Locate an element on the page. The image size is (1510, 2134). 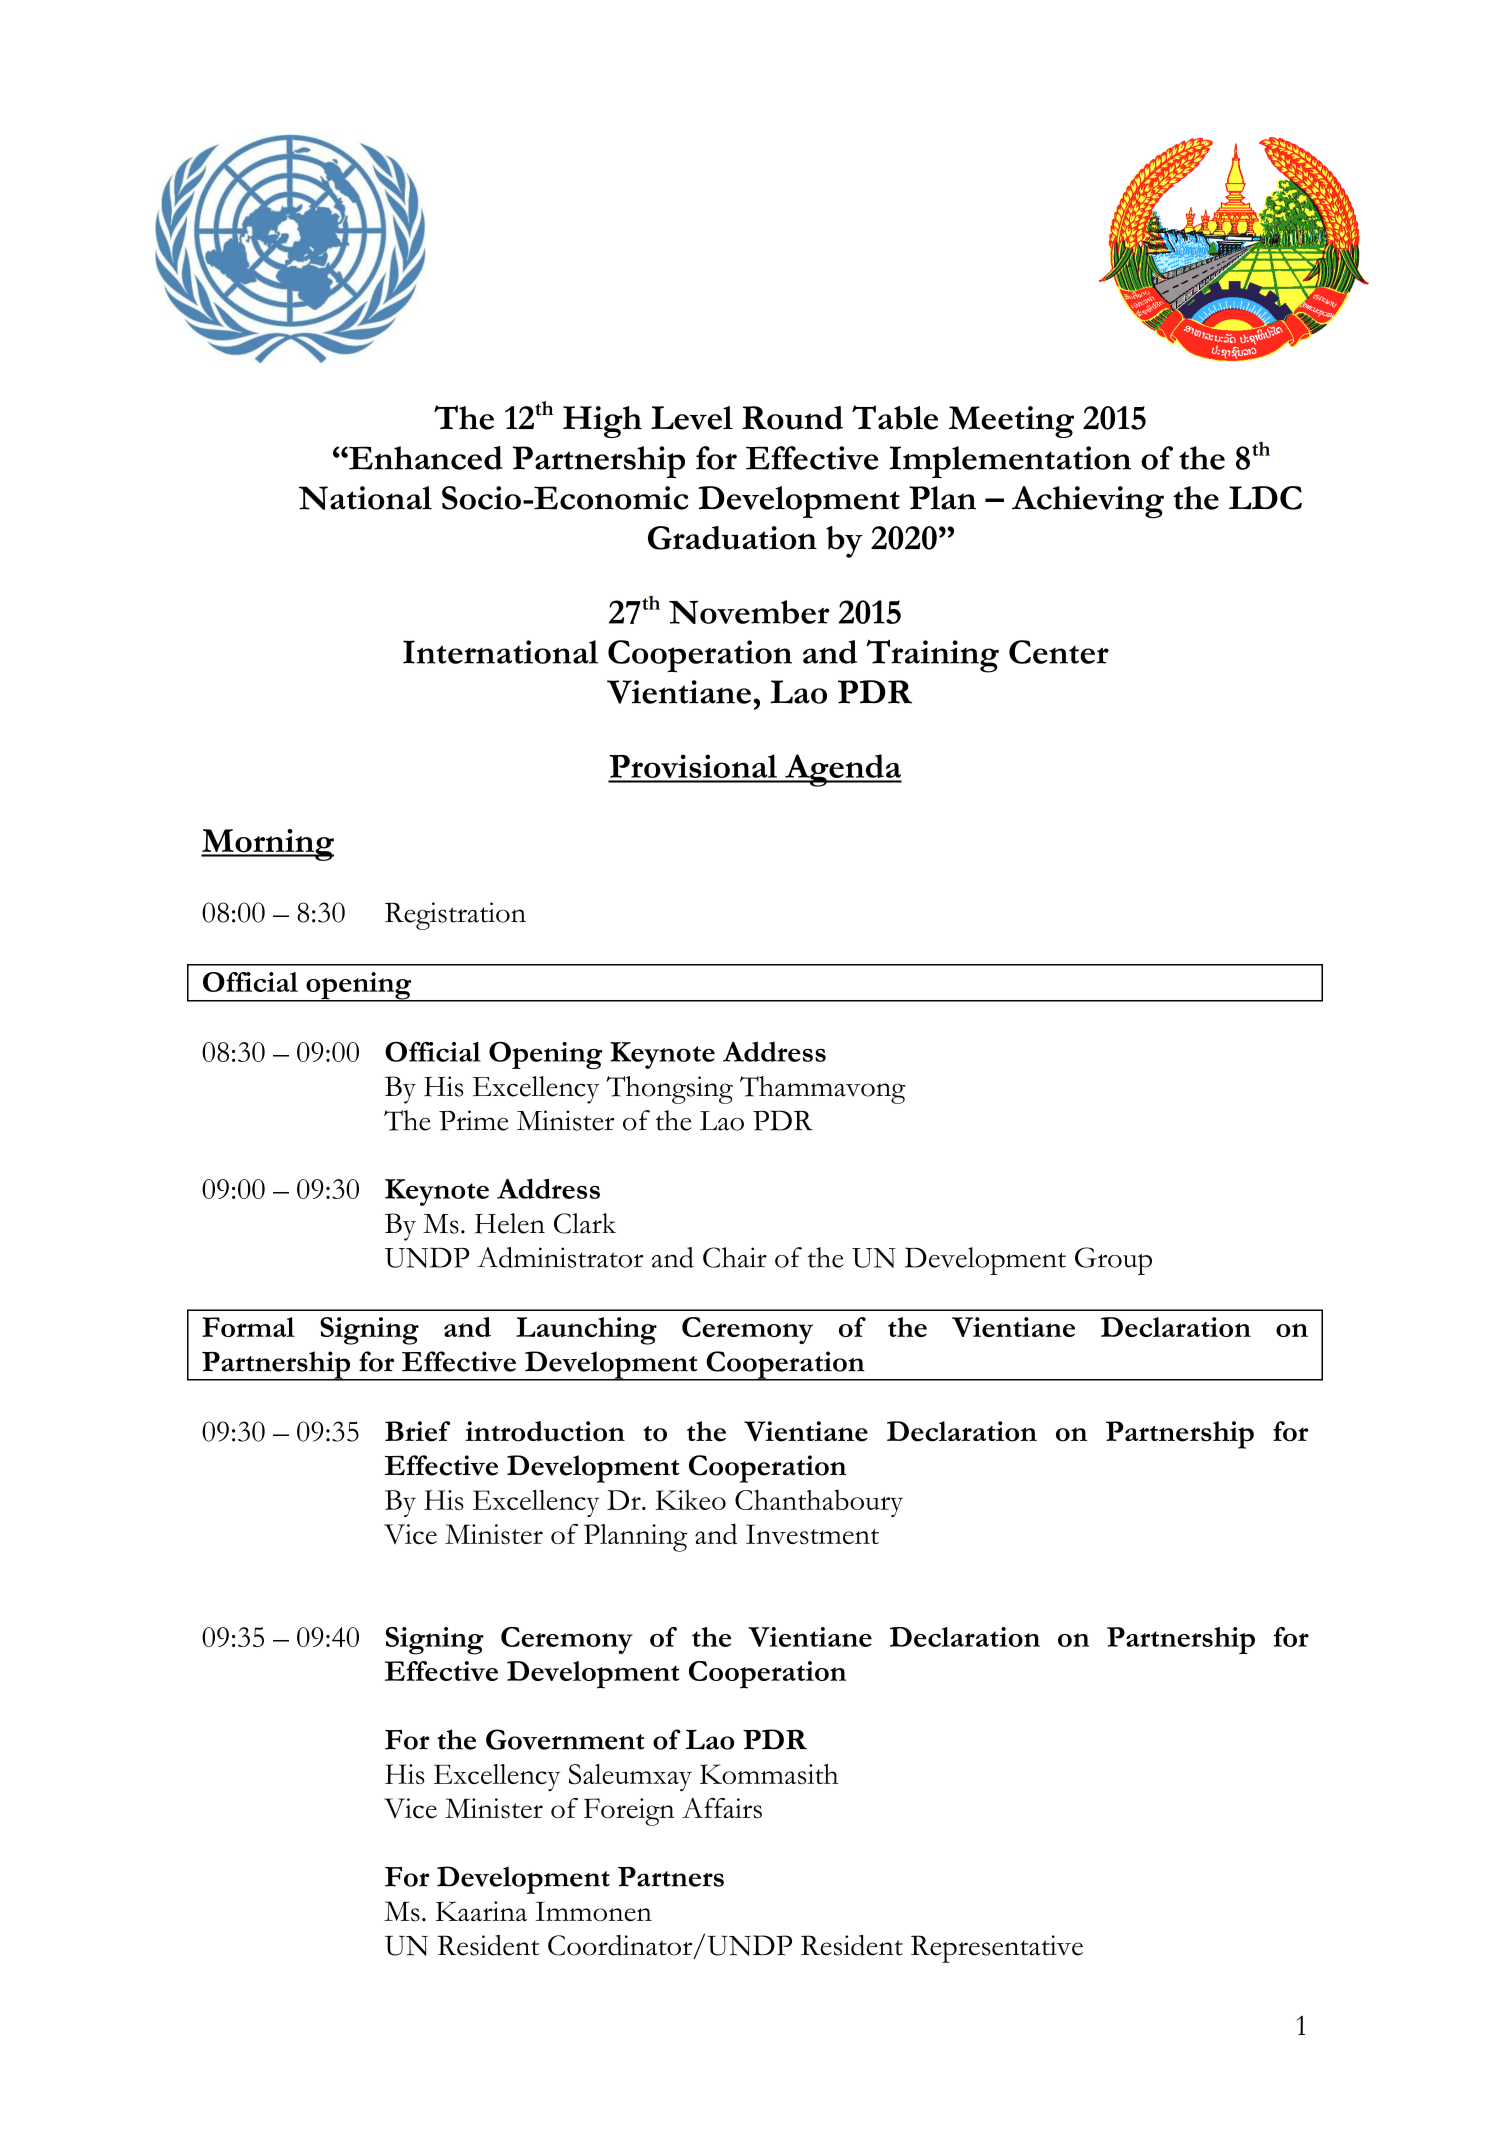
Prime is located at coordinates (474, 1120).
